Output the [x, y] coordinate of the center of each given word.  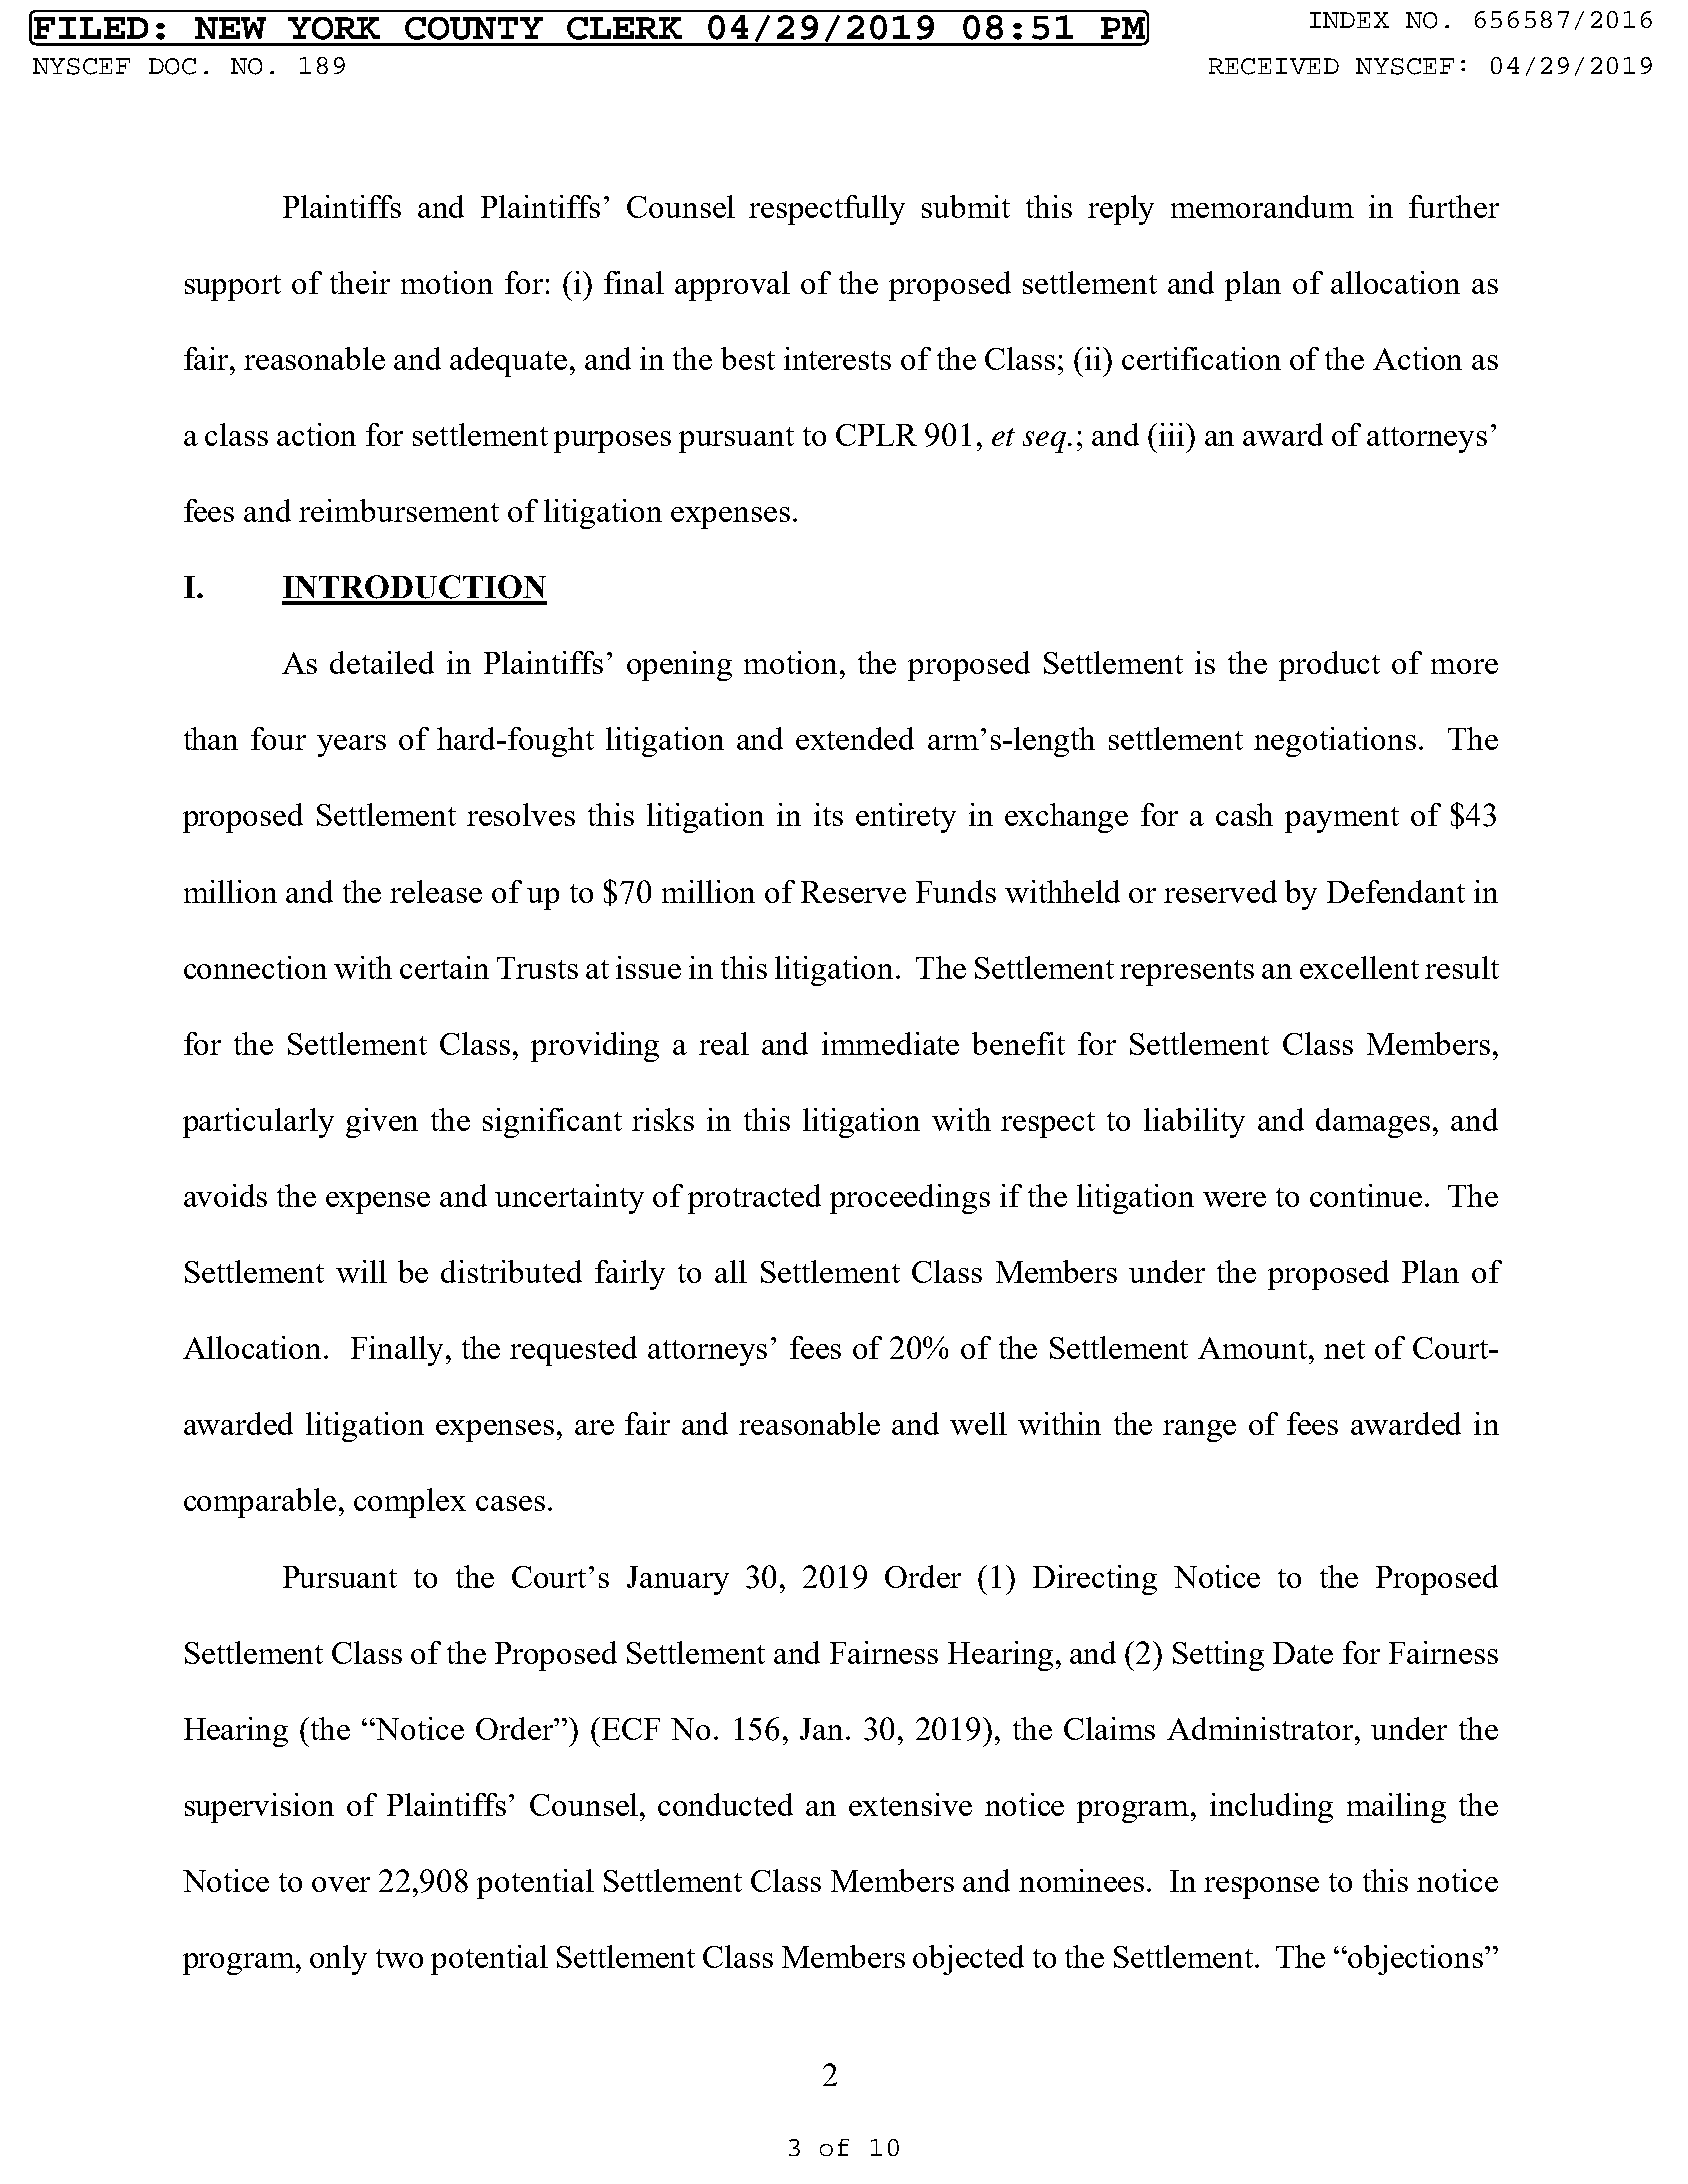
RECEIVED [1274, 66]
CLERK [624, 28]
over [341, 1884]
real [724, 1043]
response [1261, 1888]
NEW [230, 28]
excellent [1359, 967]
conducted [725, 1804]
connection [255, 967]
